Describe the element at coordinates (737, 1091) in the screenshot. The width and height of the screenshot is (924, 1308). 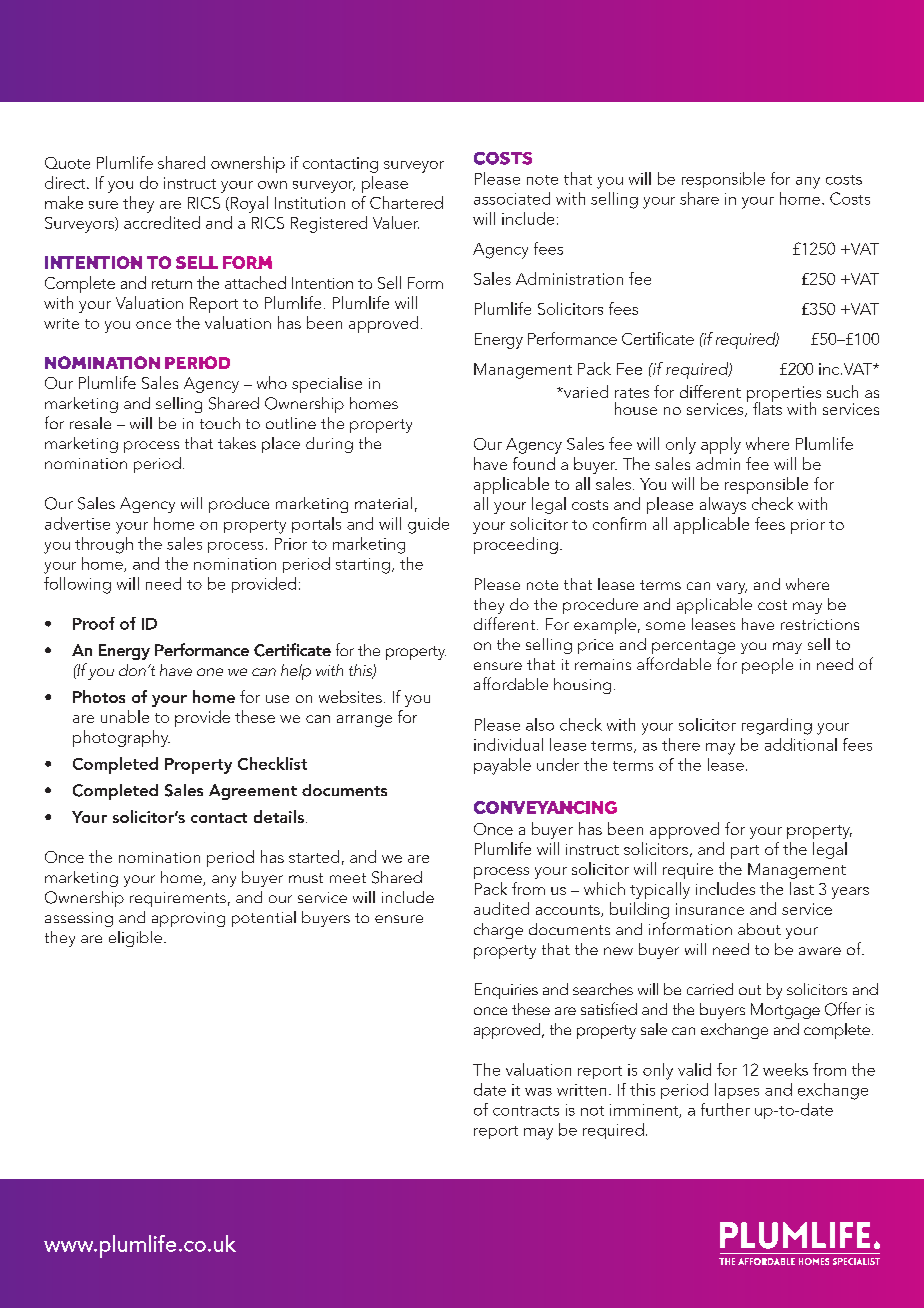
I see `lapses` at that location.
